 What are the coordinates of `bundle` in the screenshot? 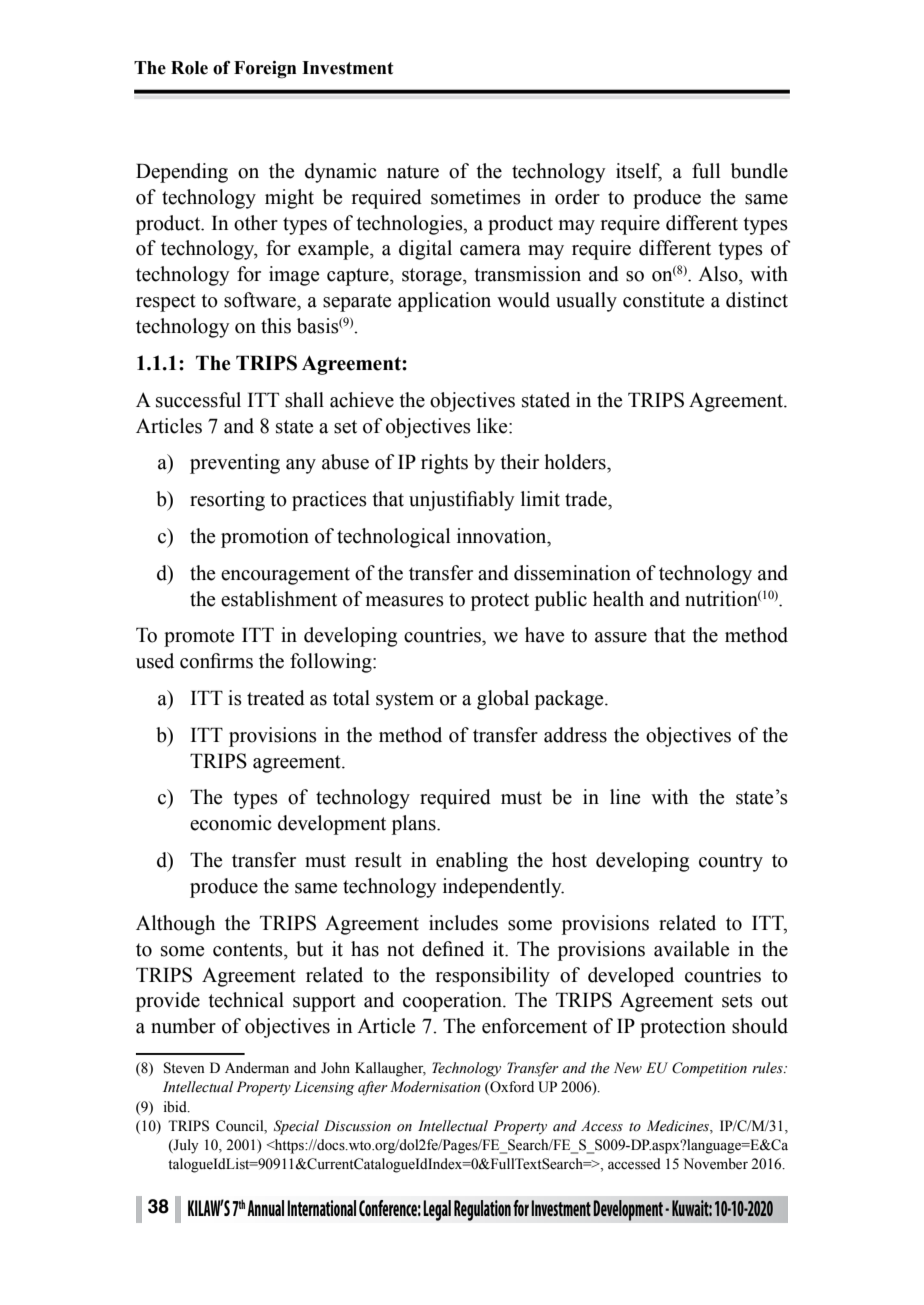 It's located at (759, 171).
